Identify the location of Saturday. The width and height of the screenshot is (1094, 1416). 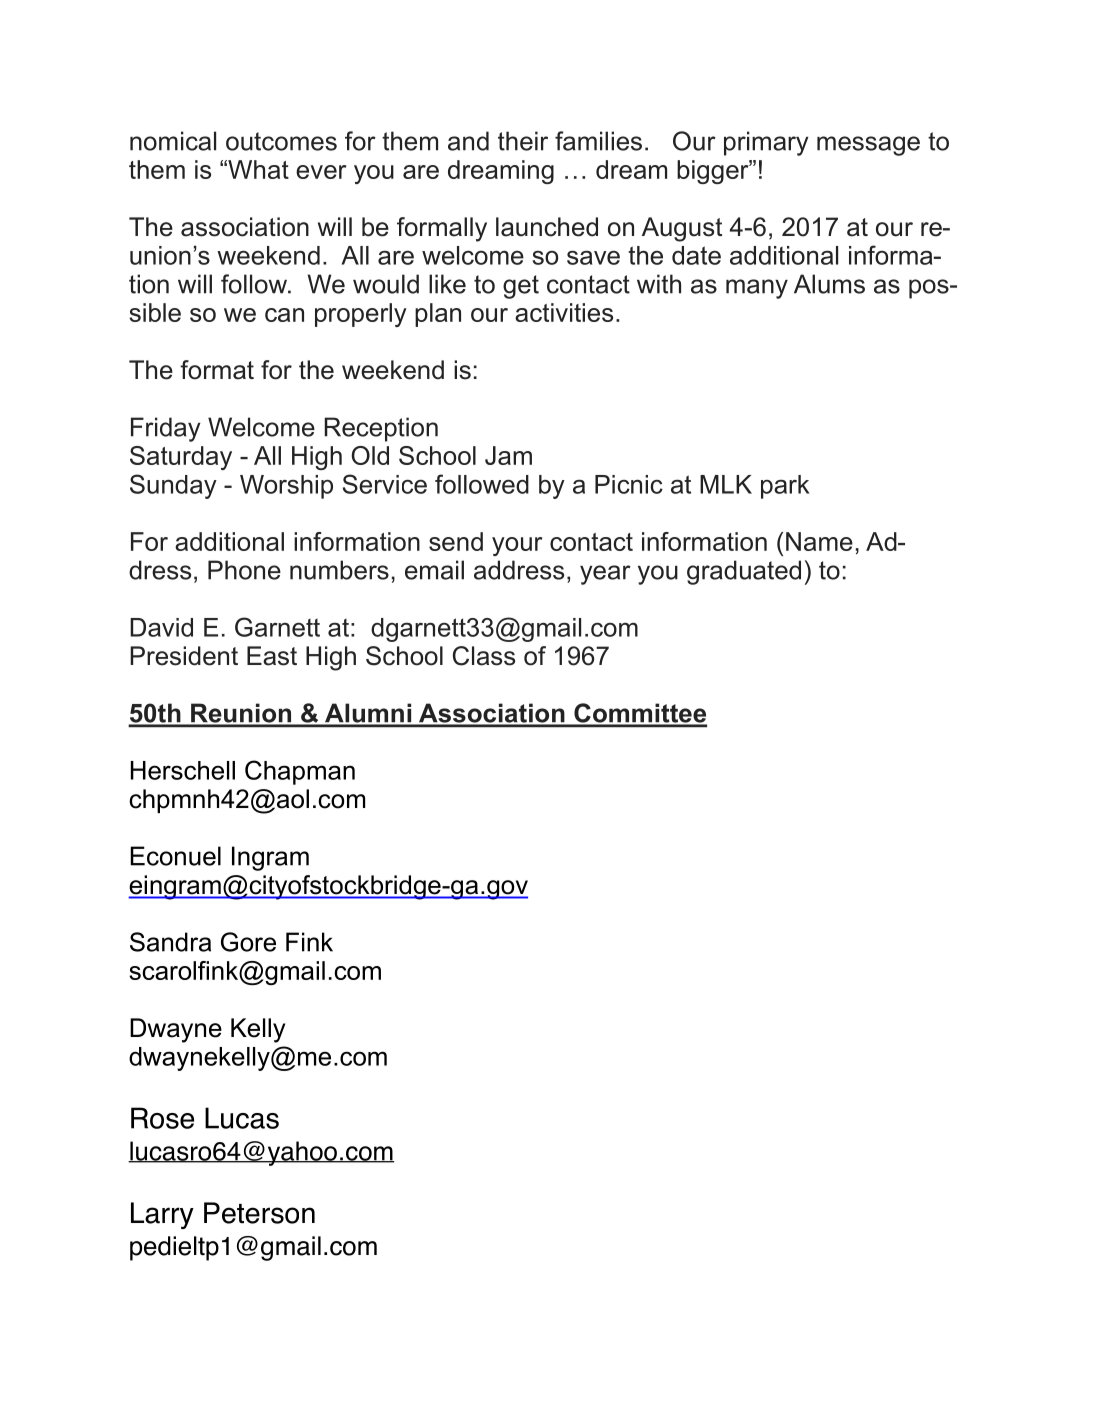
(181, 458).
